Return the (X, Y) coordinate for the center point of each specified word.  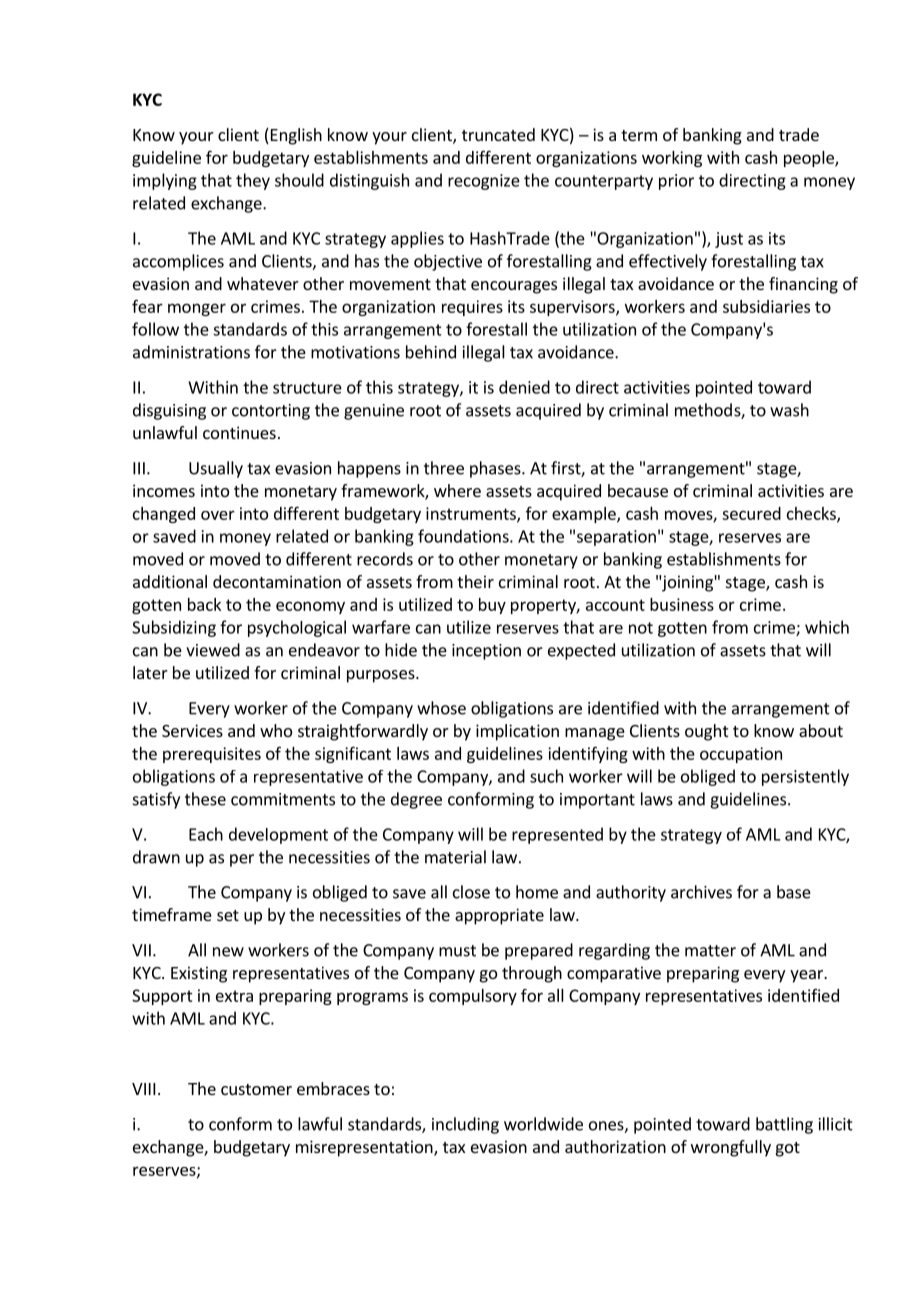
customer (256, 1089)
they (253, 181)
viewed (213, 650)
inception (486, 652)
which (827, 627)
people (810, 159)
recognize (484, 182)
